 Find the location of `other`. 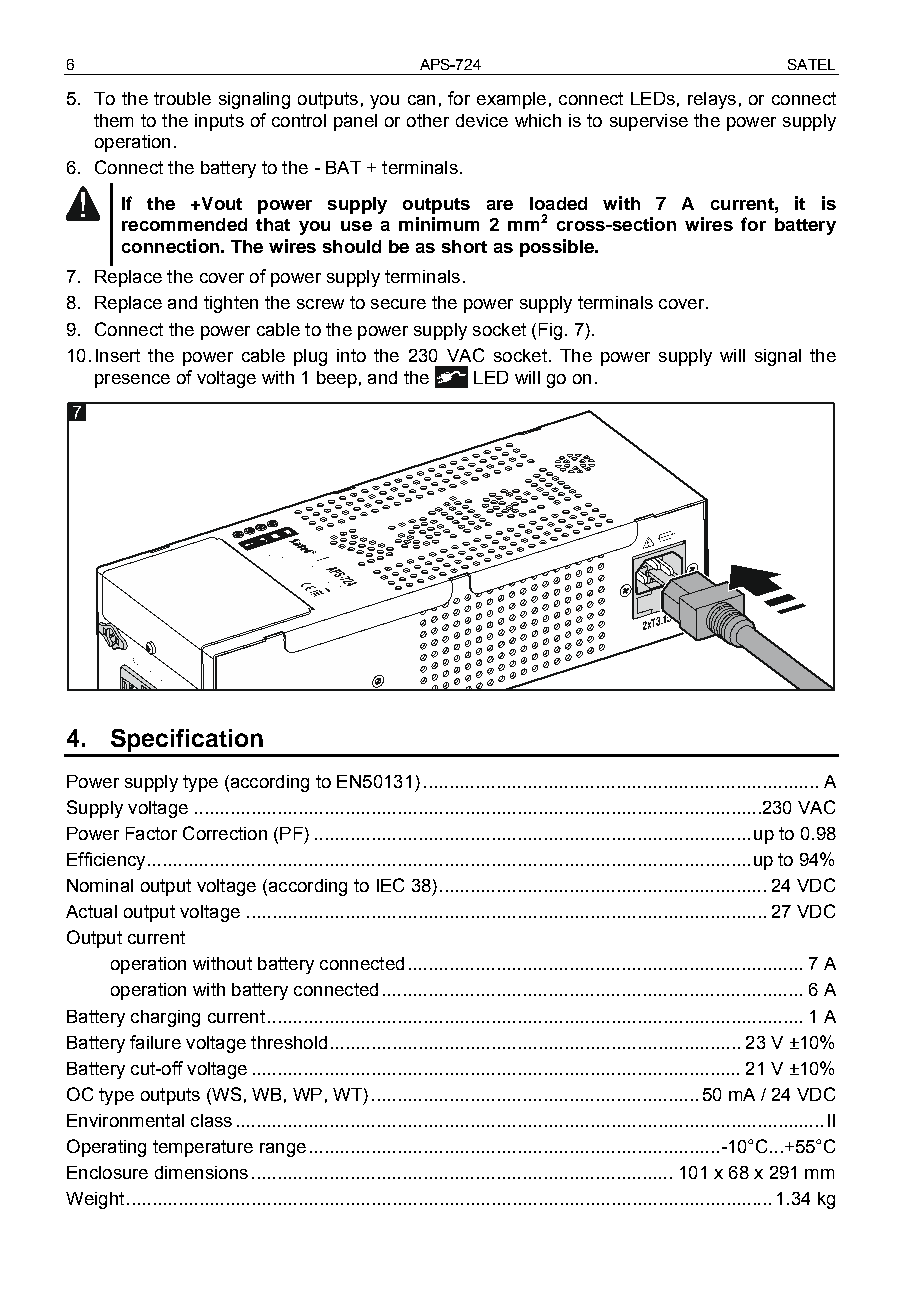

other is located at coordinates (428, 120).
